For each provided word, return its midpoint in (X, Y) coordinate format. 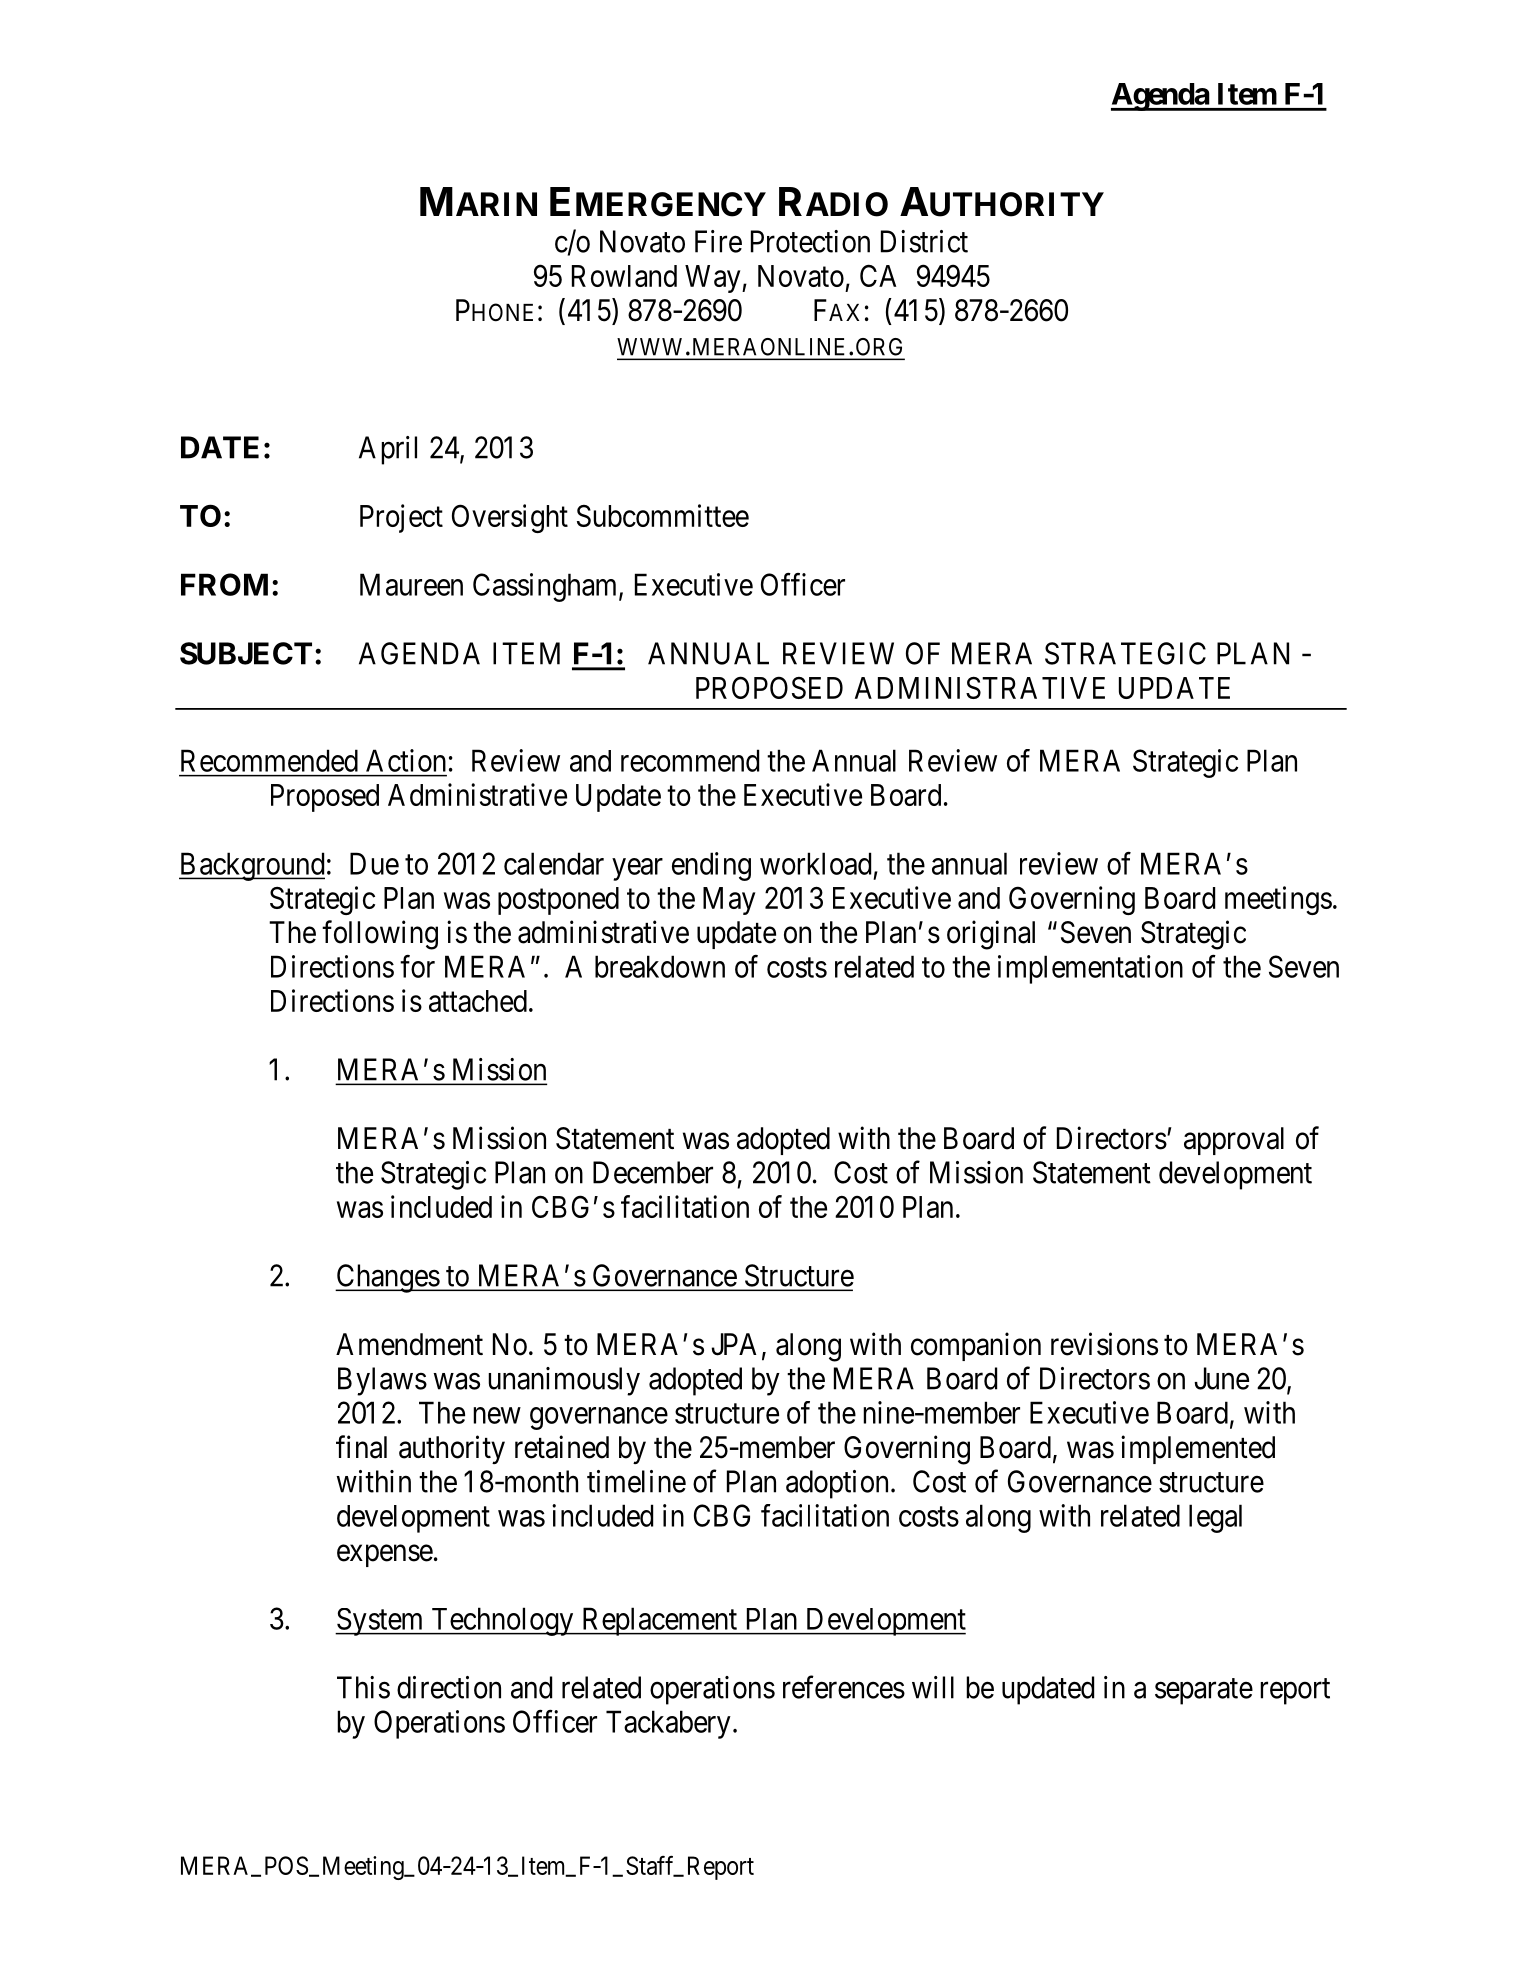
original (991, 935)
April (388, 450)
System (380, 1622)
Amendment (409, 1344)
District (924, 241)
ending (711, 866)
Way (714, 279)
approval (1234, 1141)
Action (406, 760)
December (653, 1172)
